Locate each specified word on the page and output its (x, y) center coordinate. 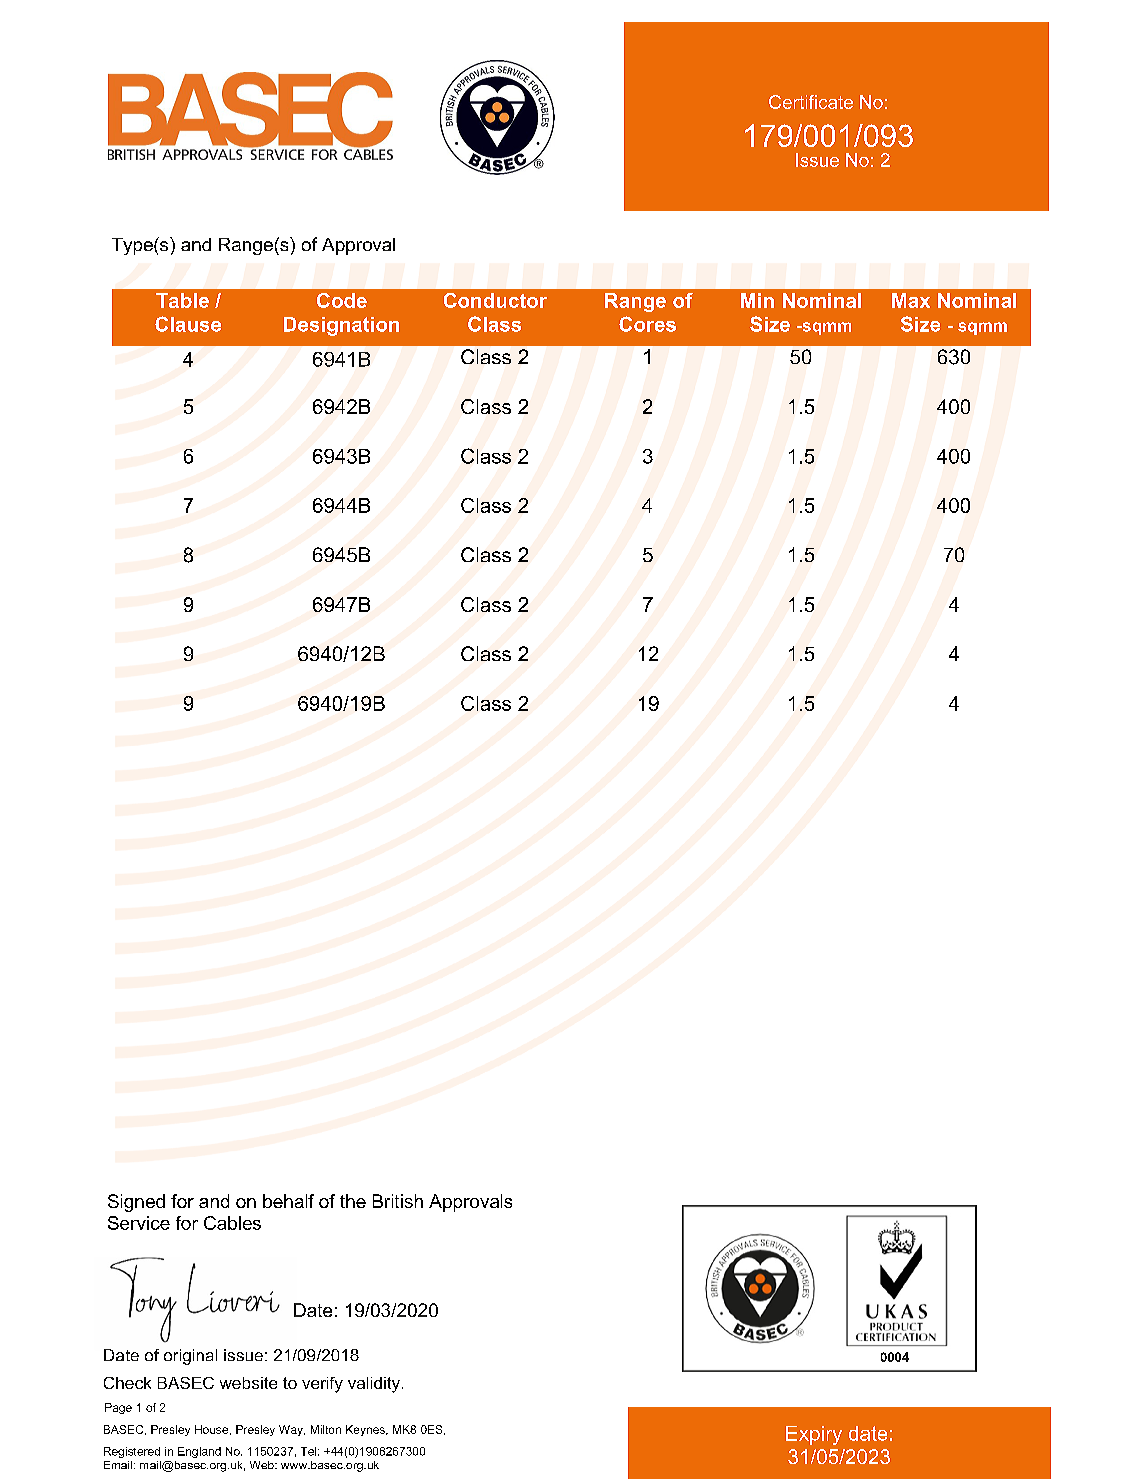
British (398, 1201)
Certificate (811, 102)
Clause (188, 324)
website (248, 1383)
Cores (647, 324)
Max (911, 300)
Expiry (814, 1435)
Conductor (495, 300)
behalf (288, 1201)
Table (182, 300)
